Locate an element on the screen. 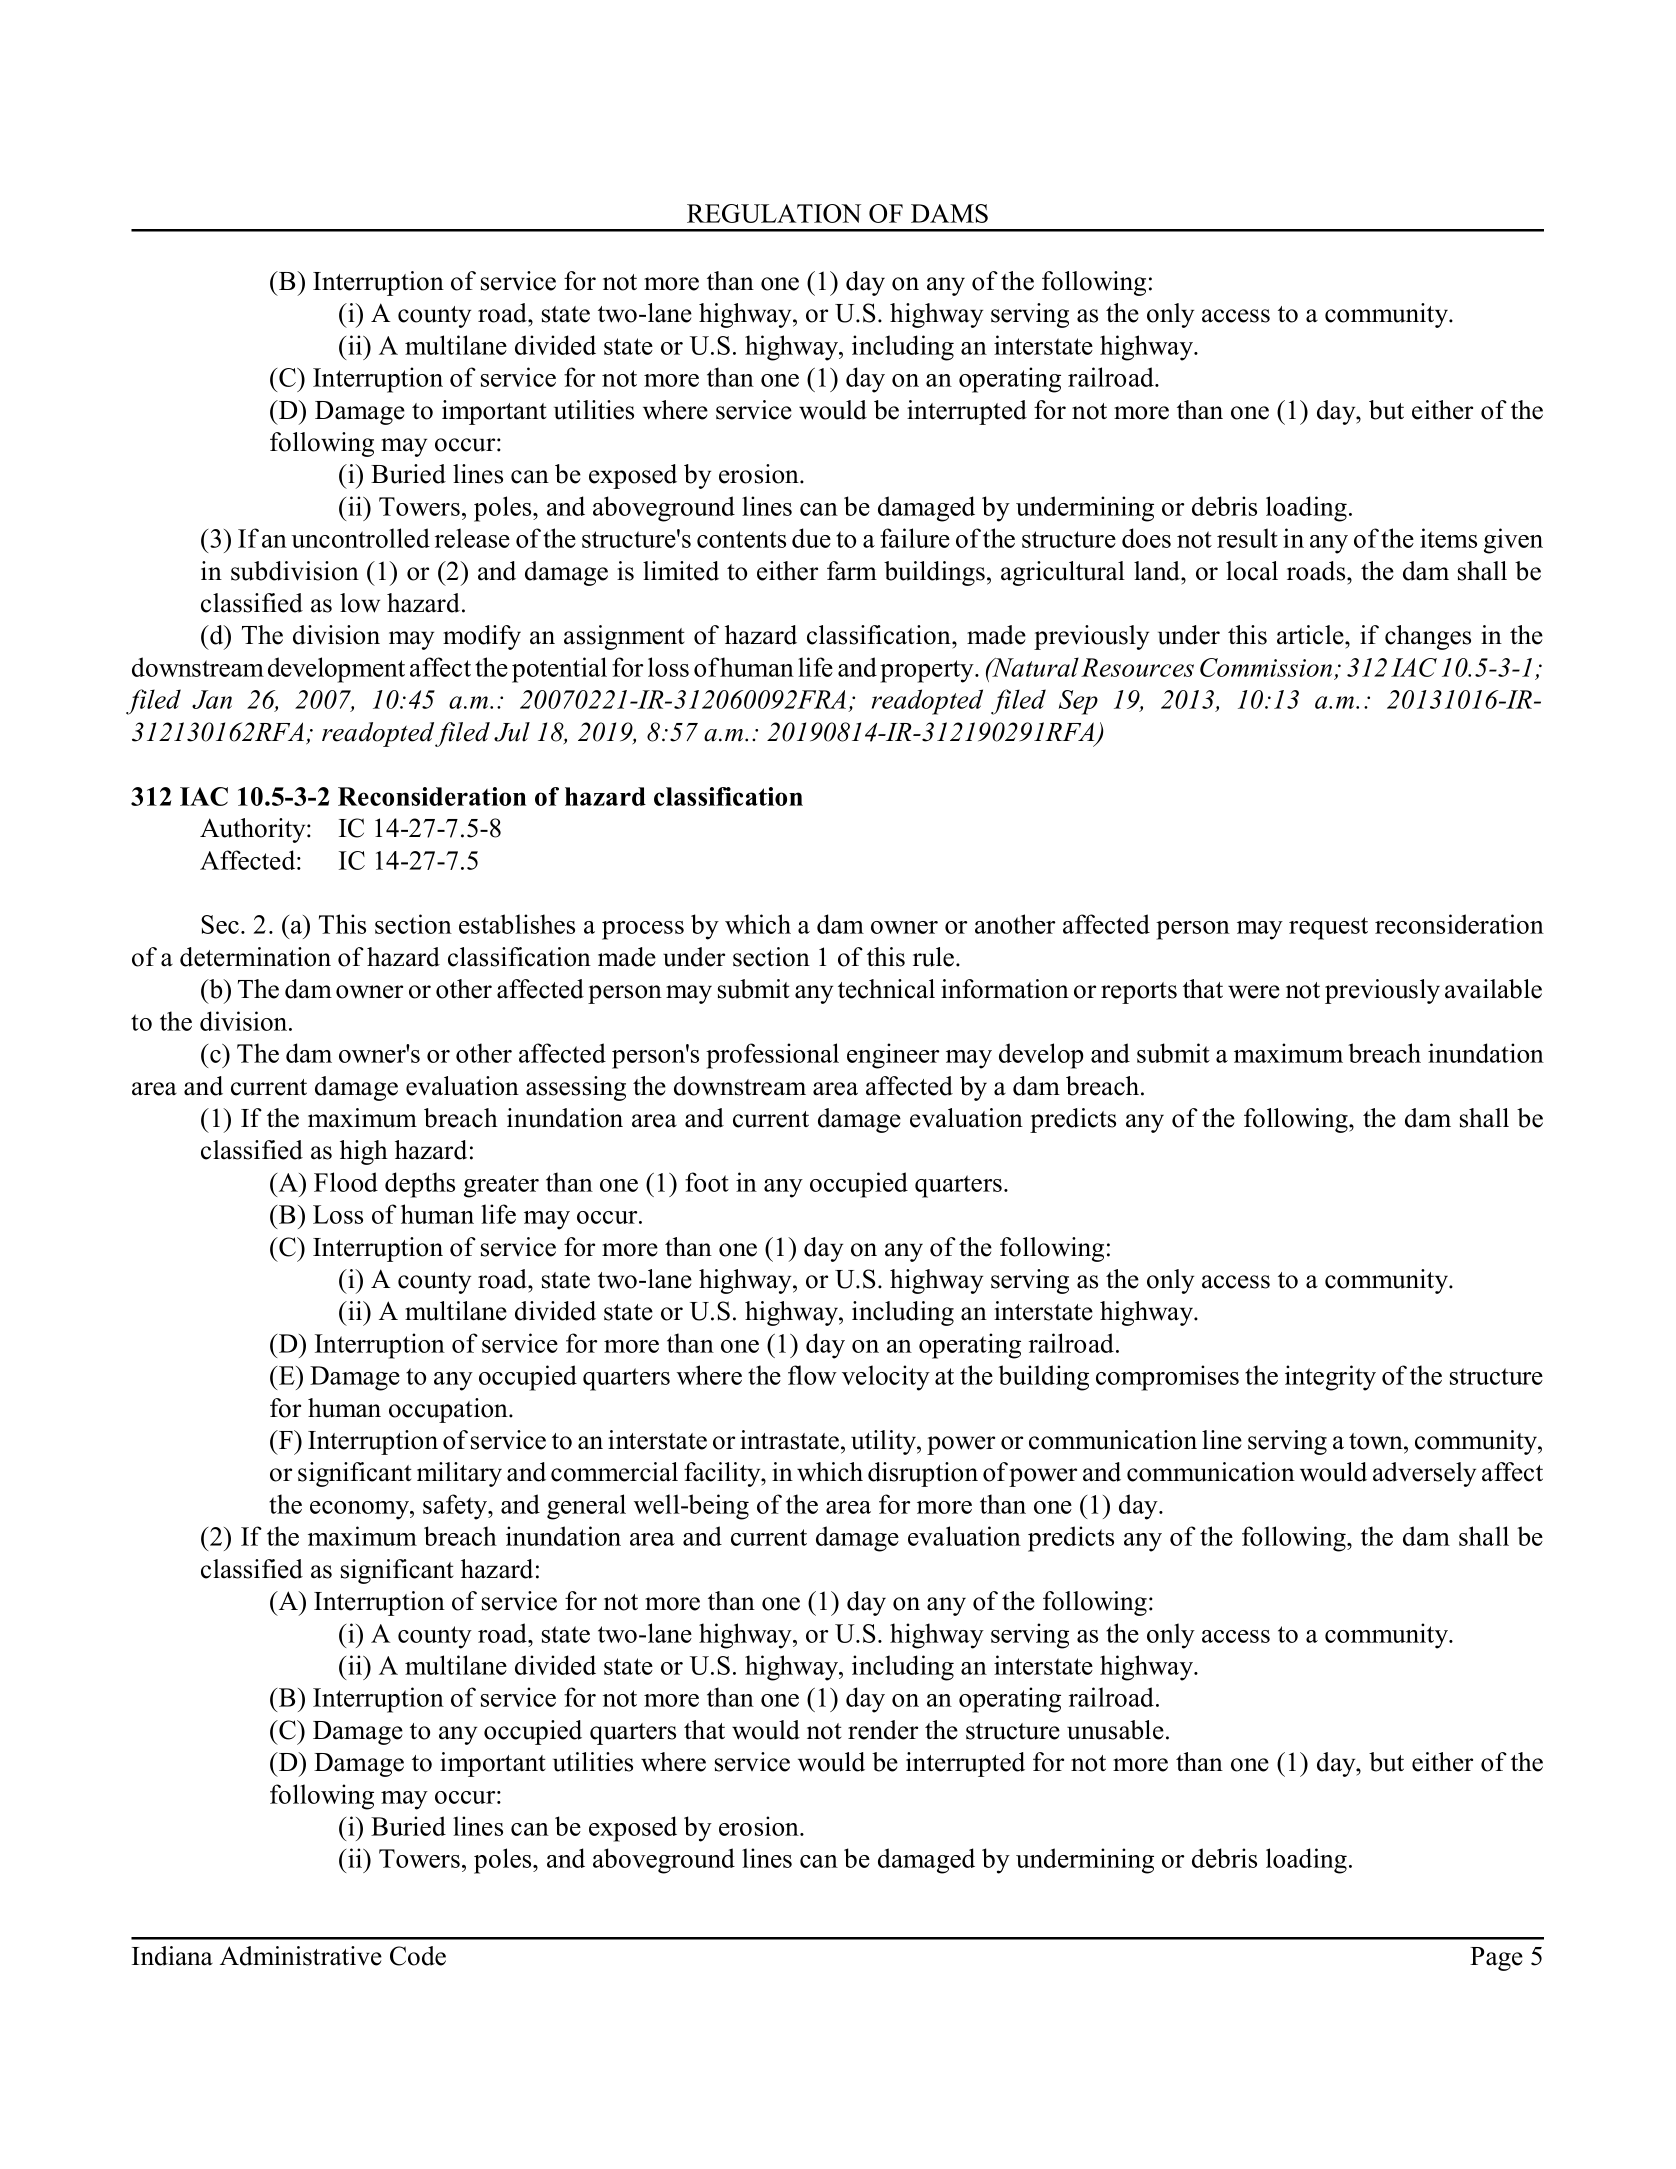 This screenshot has height=2169, width=1676. disruption is located at coordinates (923, 1474).
